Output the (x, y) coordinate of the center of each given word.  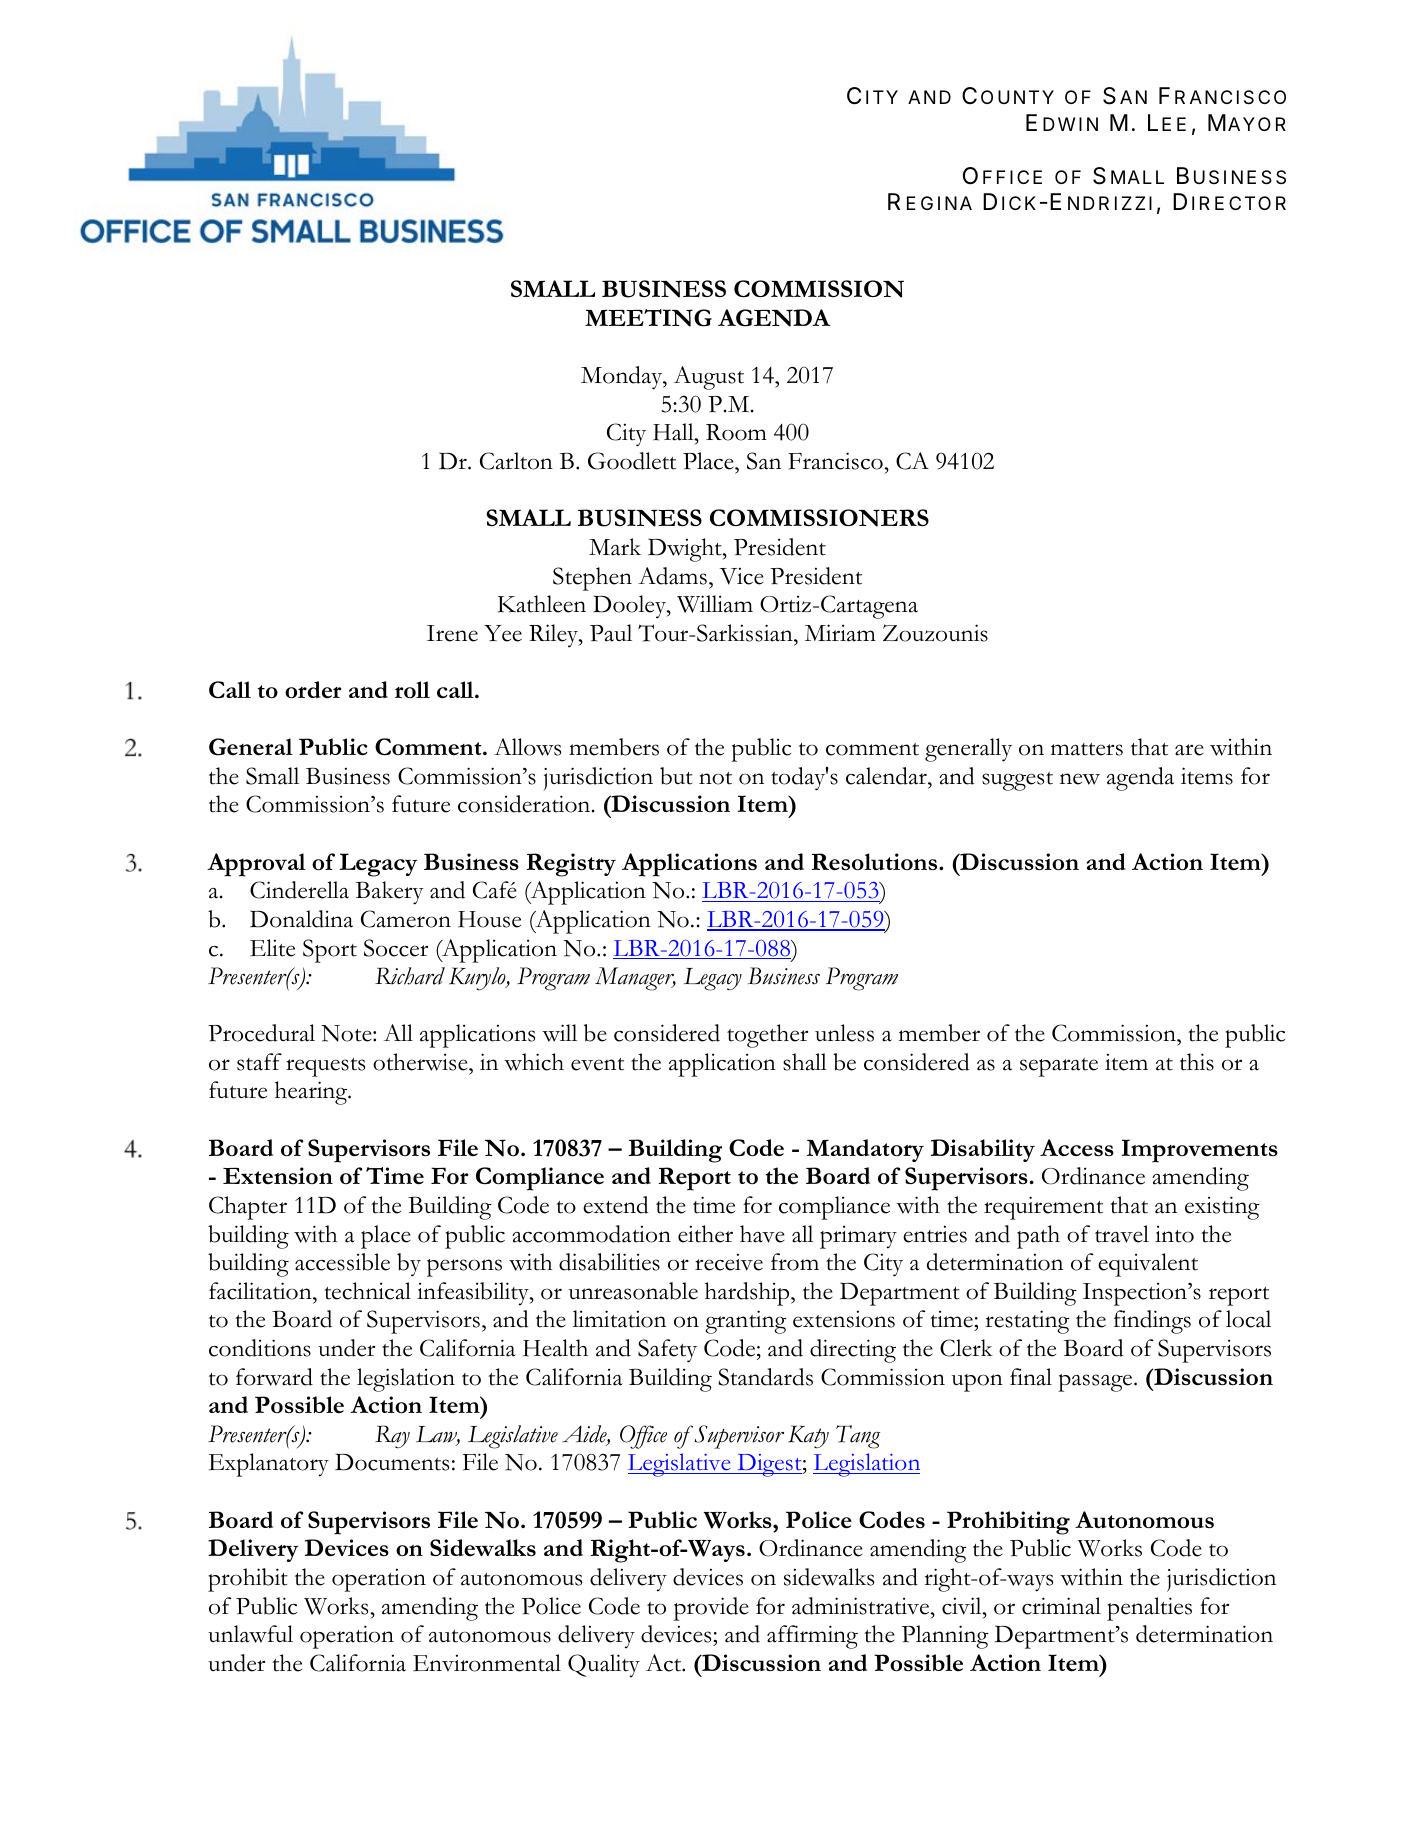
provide (711, 1609)
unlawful (250, 1634)
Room (736, 432)
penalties (1149, 1609)
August (709, 378)
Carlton (516, 461)
